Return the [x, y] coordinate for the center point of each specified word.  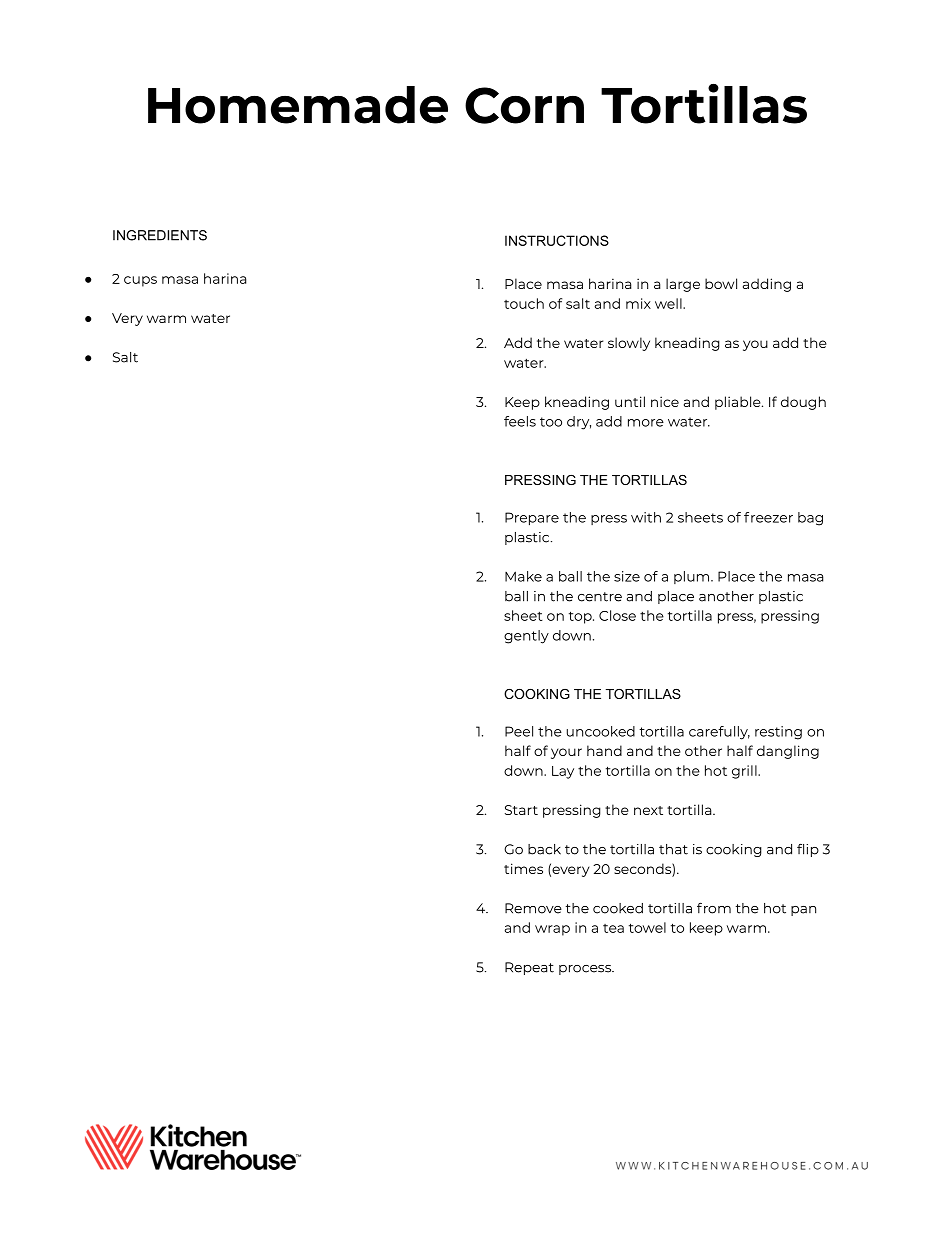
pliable [739, 403]
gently [526, 637]
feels [520, 421]
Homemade [298, 105]
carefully [719, 733]
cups [140, 281]
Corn [524, 105]
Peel [519, 731]
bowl [721, 283]
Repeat [529, 968]
